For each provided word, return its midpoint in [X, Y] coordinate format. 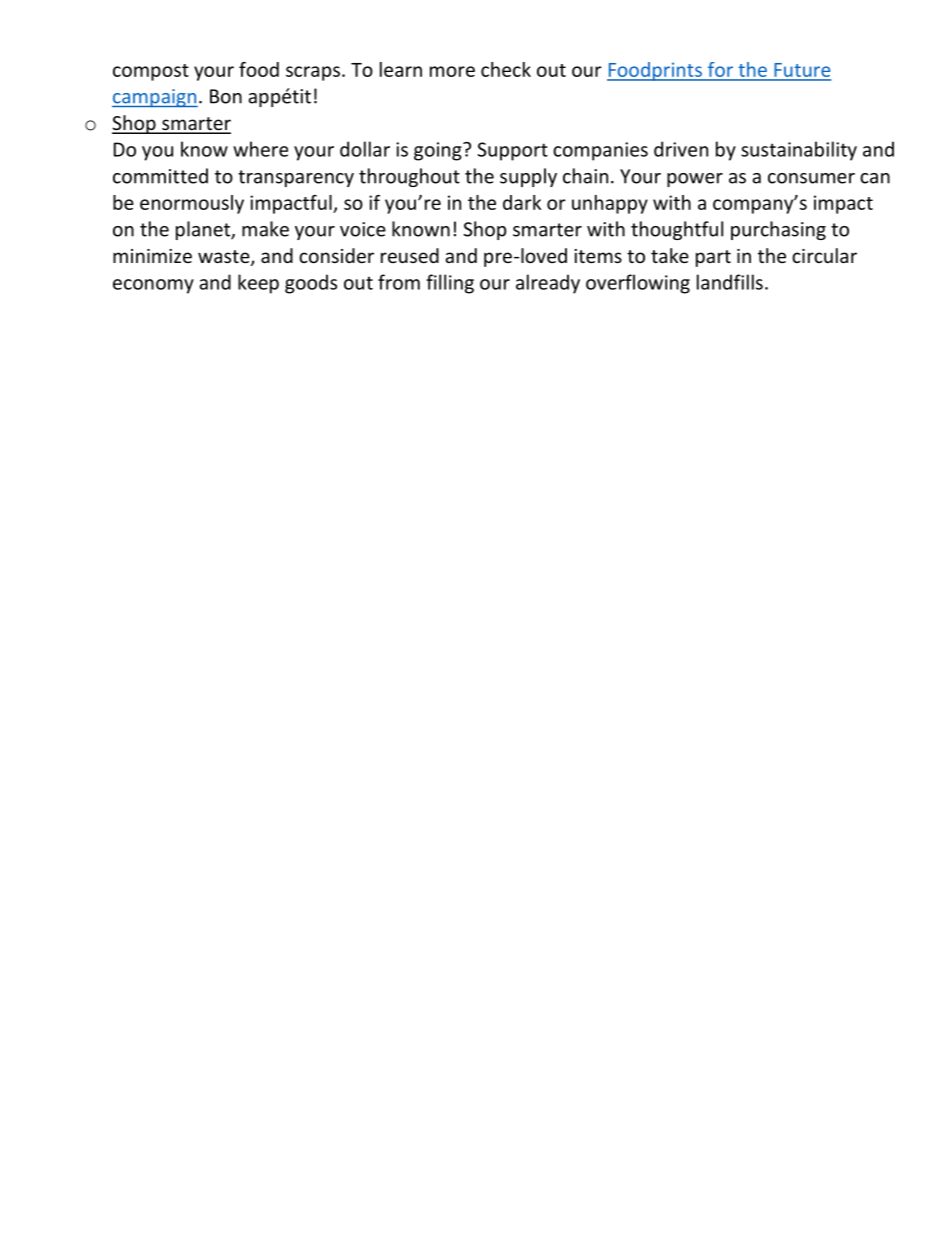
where [260, 149]
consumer [811, 178]
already [548, 284]
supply [528, 177]
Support [512, 151]
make [265, 229]
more [452, 71]
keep [258, 284]
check [506, 69]
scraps [313, 73]
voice [363, 229]
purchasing [778, 230]
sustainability [799, 151]
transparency [296, 178]
